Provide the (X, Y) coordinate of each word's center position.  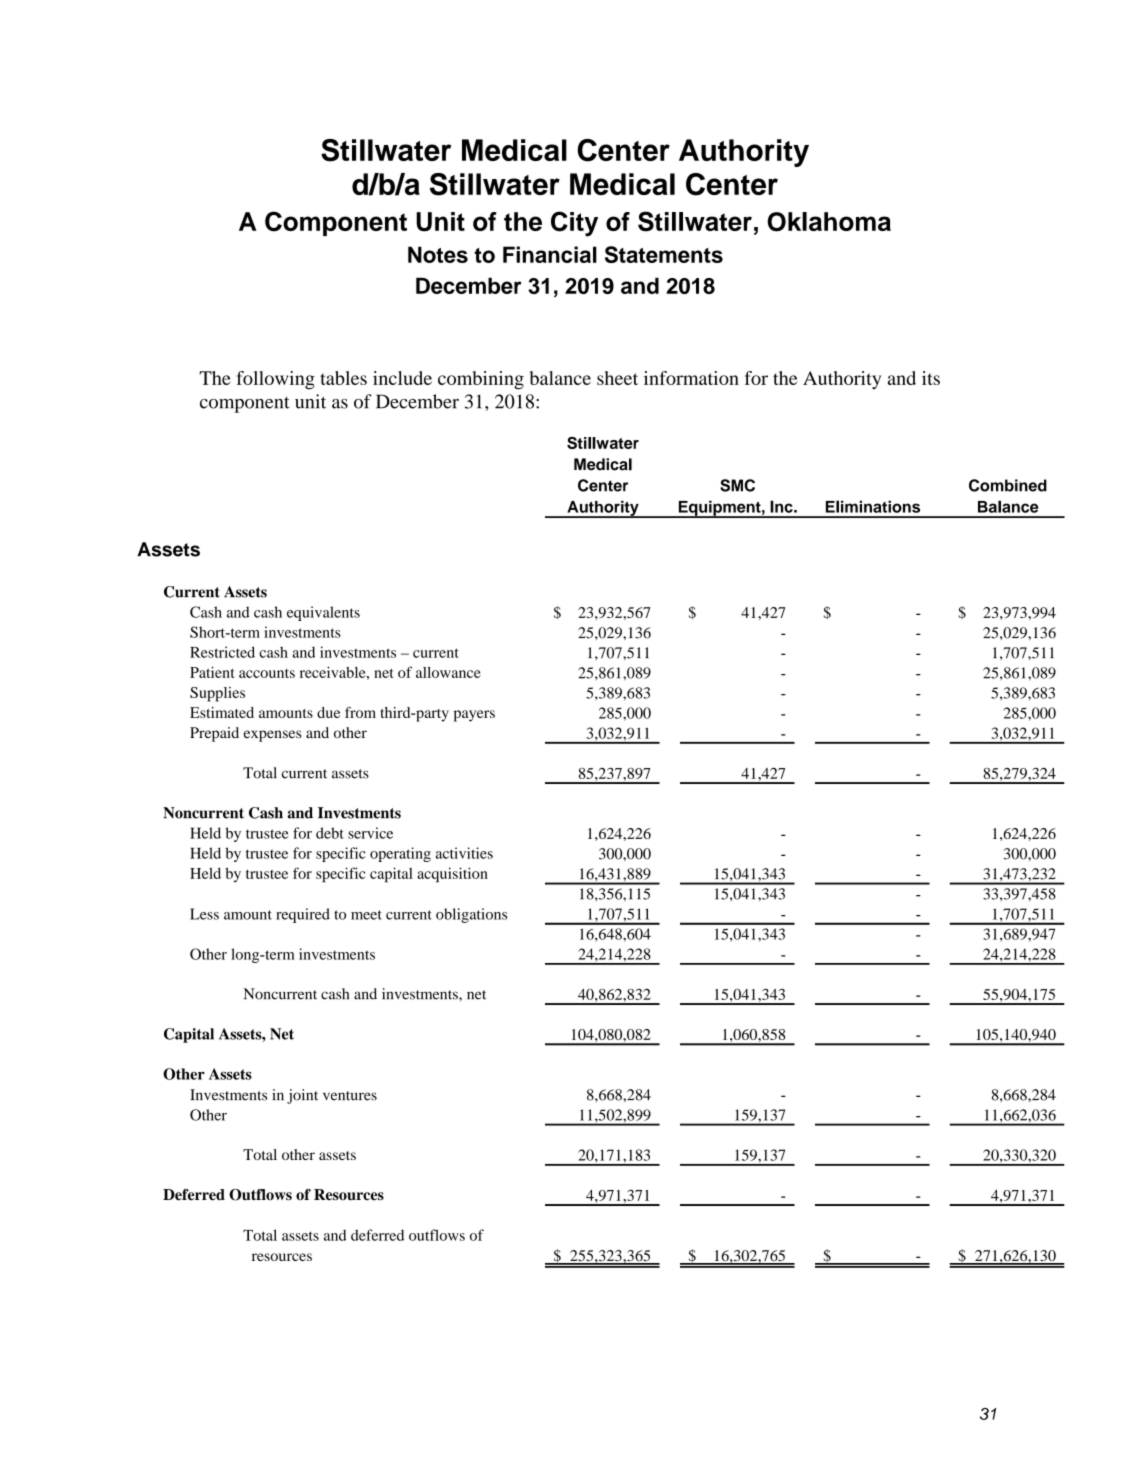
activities (464, 853)
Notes (438, 254)
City (574, 224)
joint (302, 1096)
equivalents (323, 613)
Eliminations (873, 506)
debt (330, 833)
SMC (737, 485)
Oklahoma (829, 222)
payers (474, 716)
